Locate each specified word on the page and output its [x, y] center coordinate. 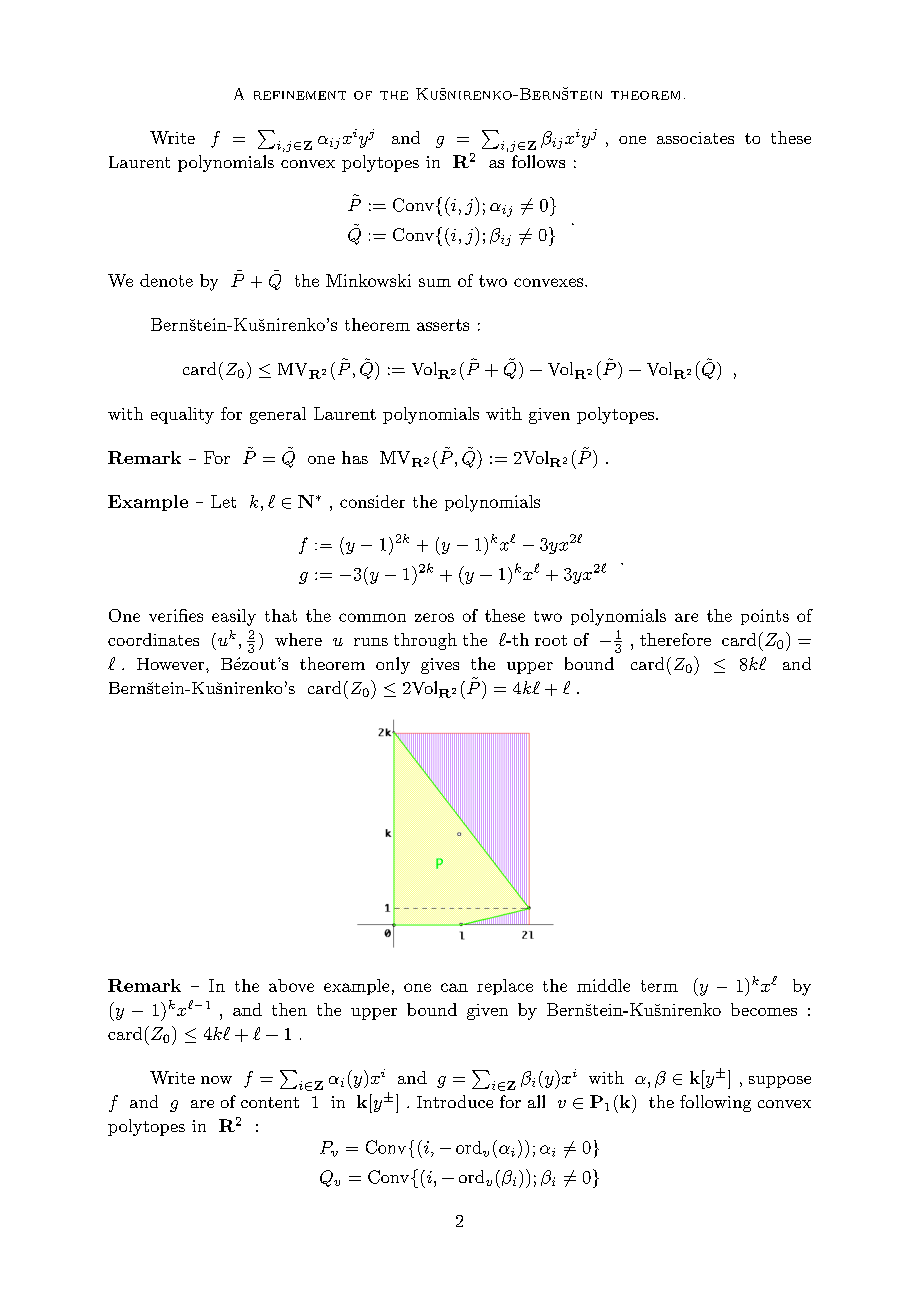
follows [538, 161]
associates [695, 138]
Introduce [455, 1101]
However [172, 664]
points [765, 617]
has [355, 457]
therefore [675, 639]
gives [440, 666]
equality [182, 415]
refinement [300, 95]
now [216, 1080]
